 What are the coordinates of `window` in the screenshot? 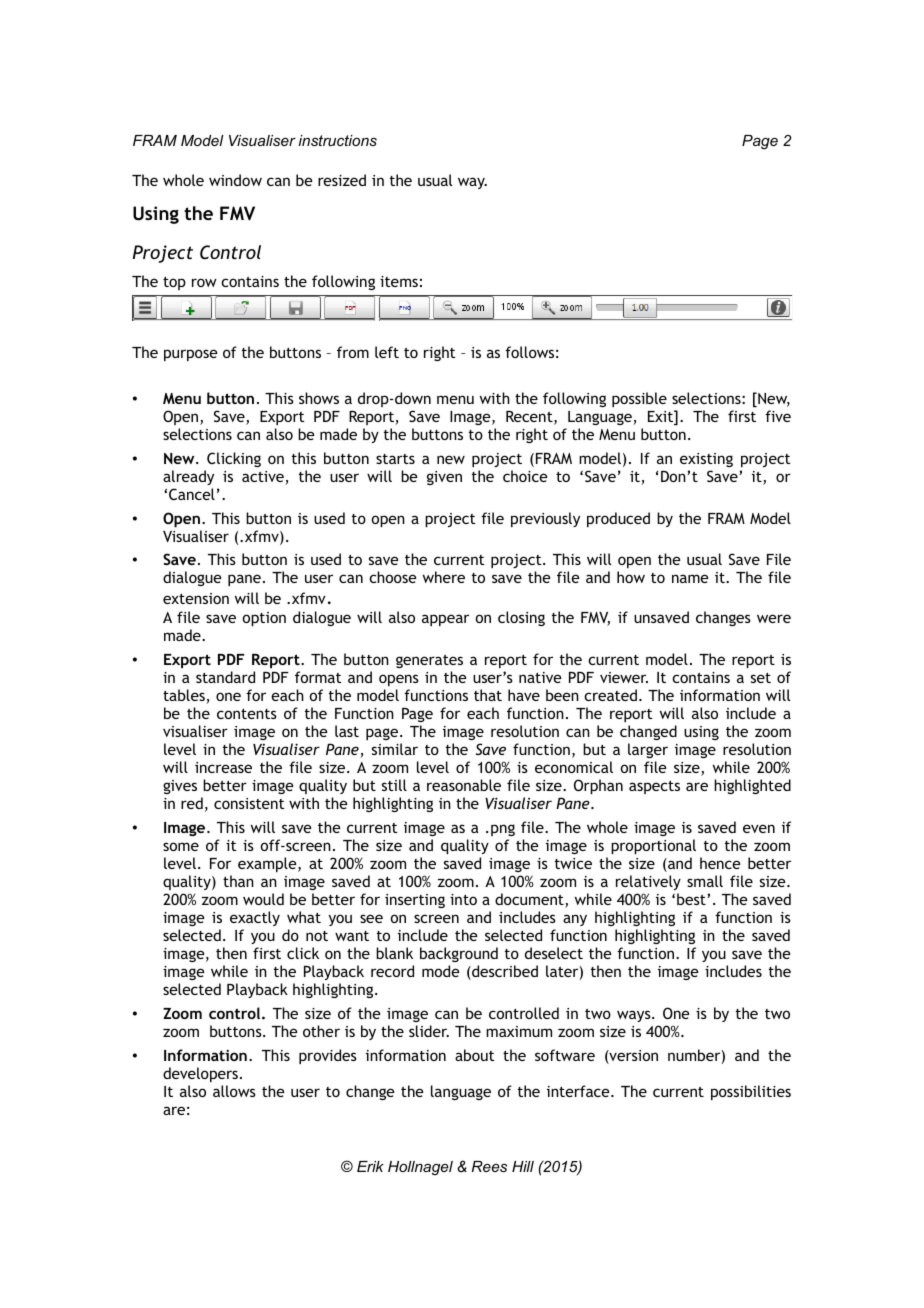 It's located at (235, 180).
